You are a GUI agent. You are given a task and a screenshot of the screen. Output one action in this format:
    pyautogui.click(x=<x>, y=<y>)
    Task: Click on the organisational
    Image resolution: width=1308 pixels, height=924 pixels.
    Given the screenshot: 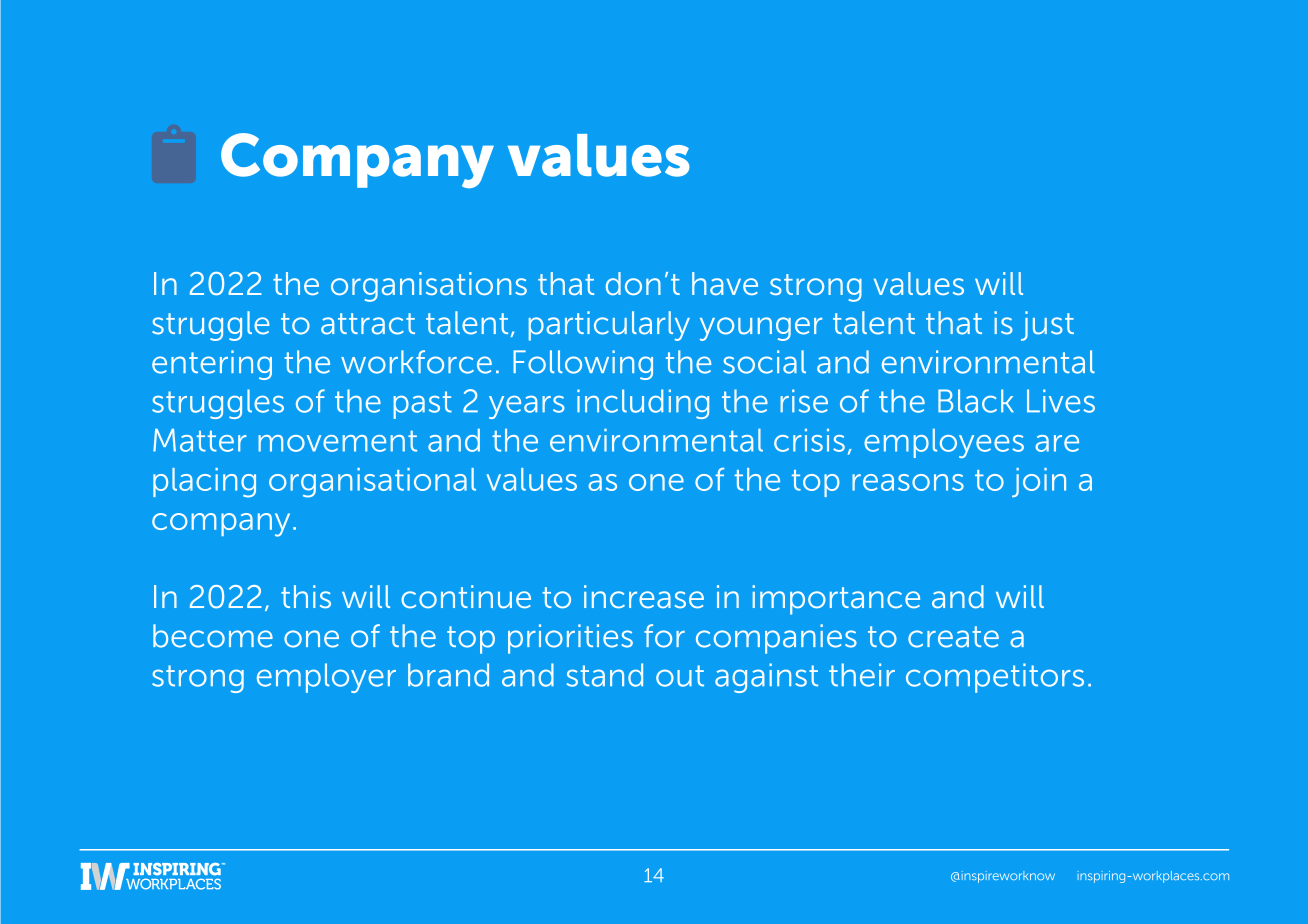 What is the action you would take?
    pyautogui.click(x=372, y=483)
